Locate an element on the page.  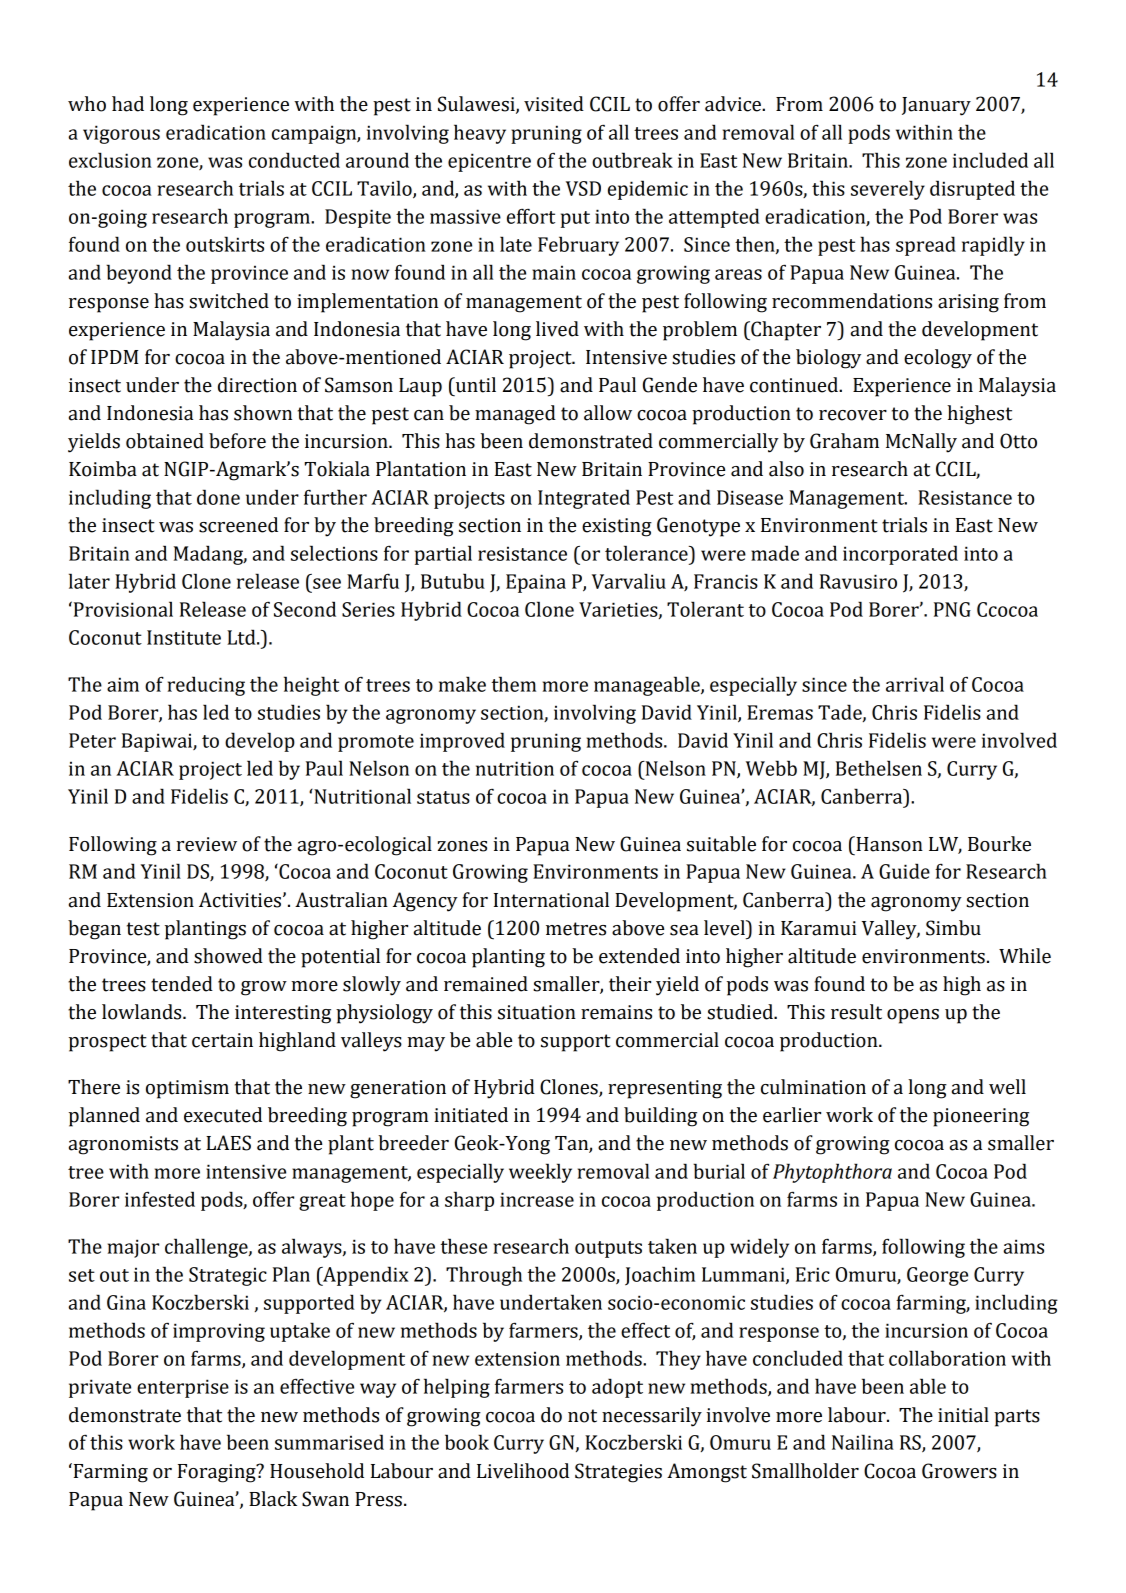
Hanson is located at coordinates (888, 844).
